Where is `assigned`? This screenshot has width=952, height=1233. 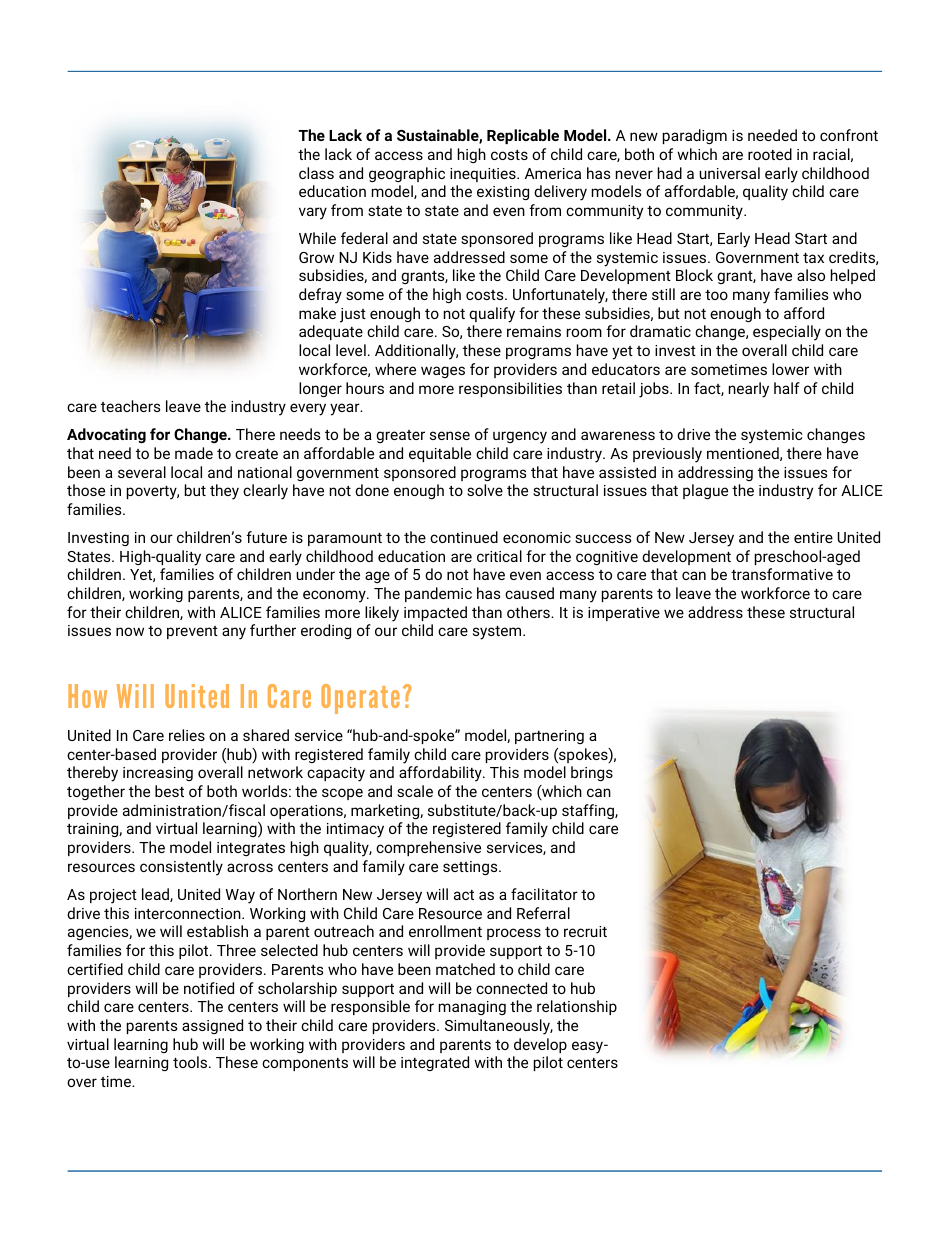 assigned is located at coordinates (212, 1026).
